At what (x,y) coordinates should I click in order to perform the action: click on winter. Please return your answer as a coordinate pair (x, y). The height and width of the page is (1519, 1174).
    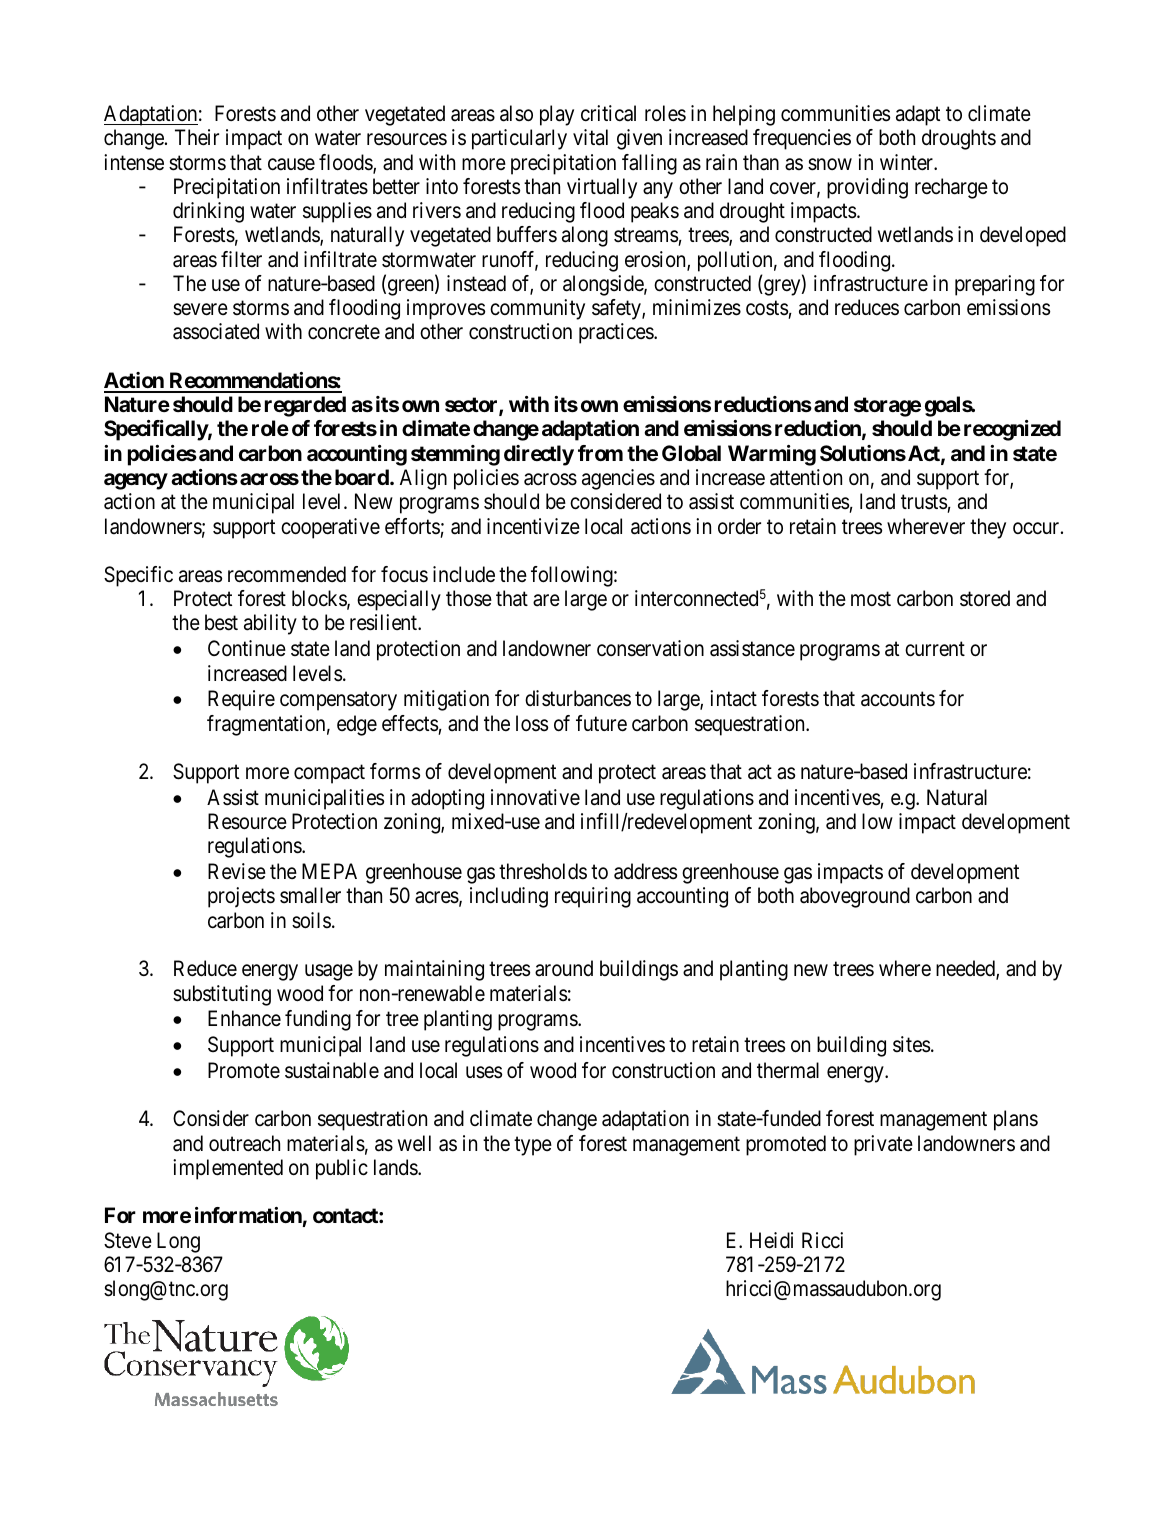
    Looking at the image, I should click on (908, 162).
